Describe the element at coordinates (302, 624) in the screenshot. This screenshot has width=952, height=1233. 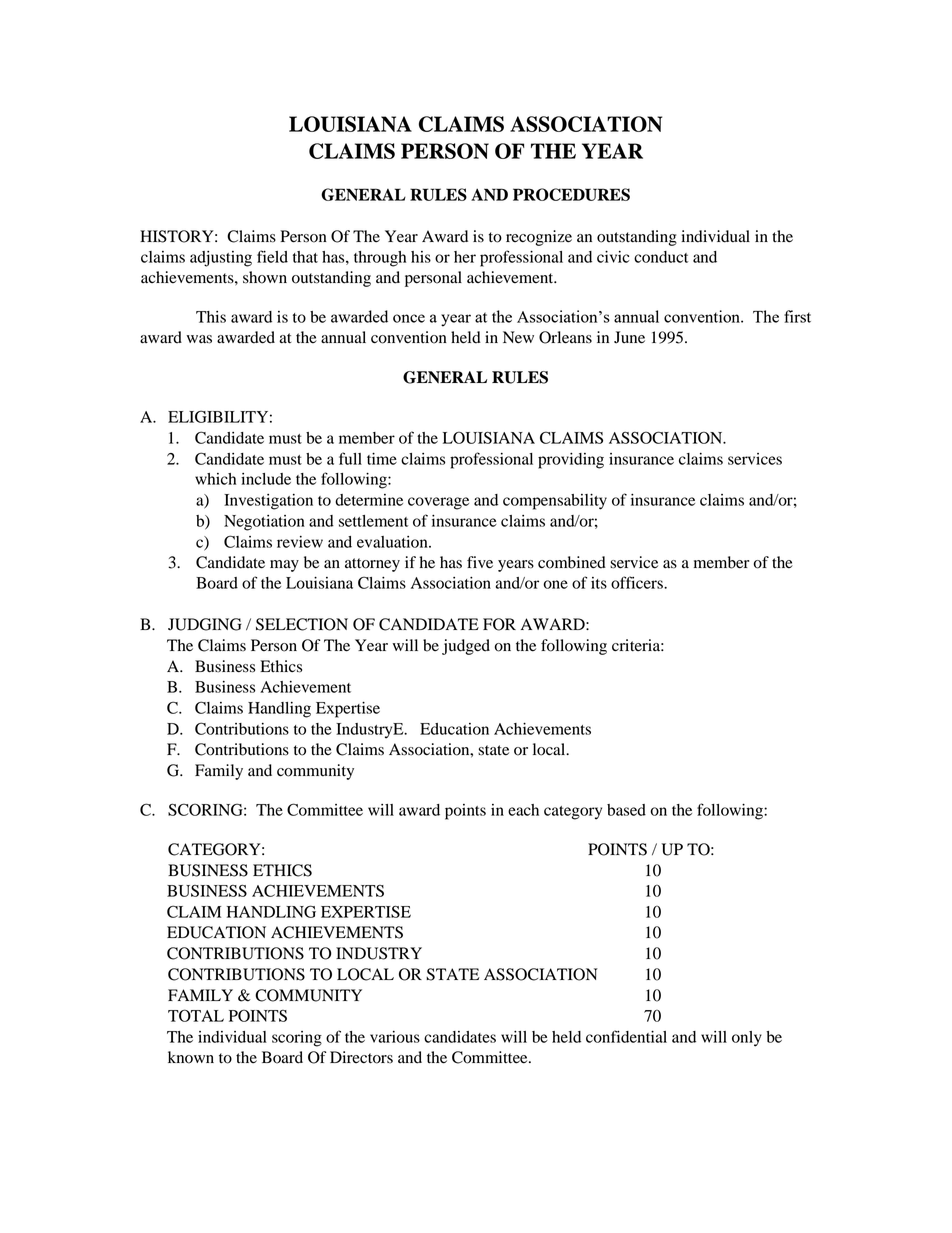
I see `SELECTION` at that location.
